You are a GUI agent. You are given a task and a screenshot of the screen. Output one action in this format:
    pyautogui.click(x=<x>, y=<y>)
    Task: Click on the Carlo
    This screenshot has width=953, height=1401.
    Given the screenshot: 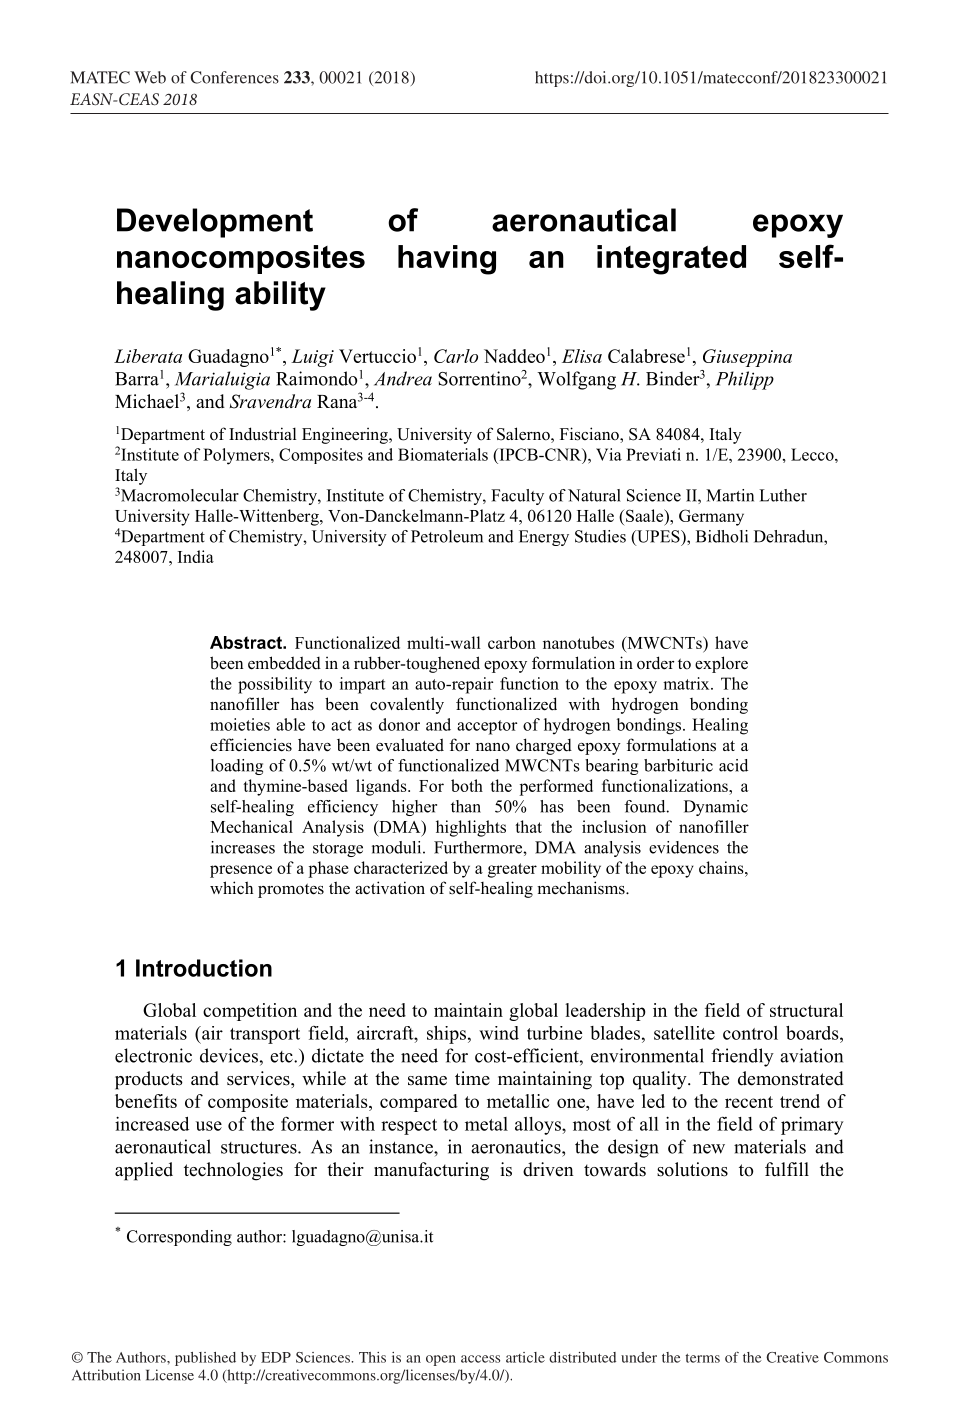 What is the action you would take?
    pyautogui.click(x=456, y=356)
